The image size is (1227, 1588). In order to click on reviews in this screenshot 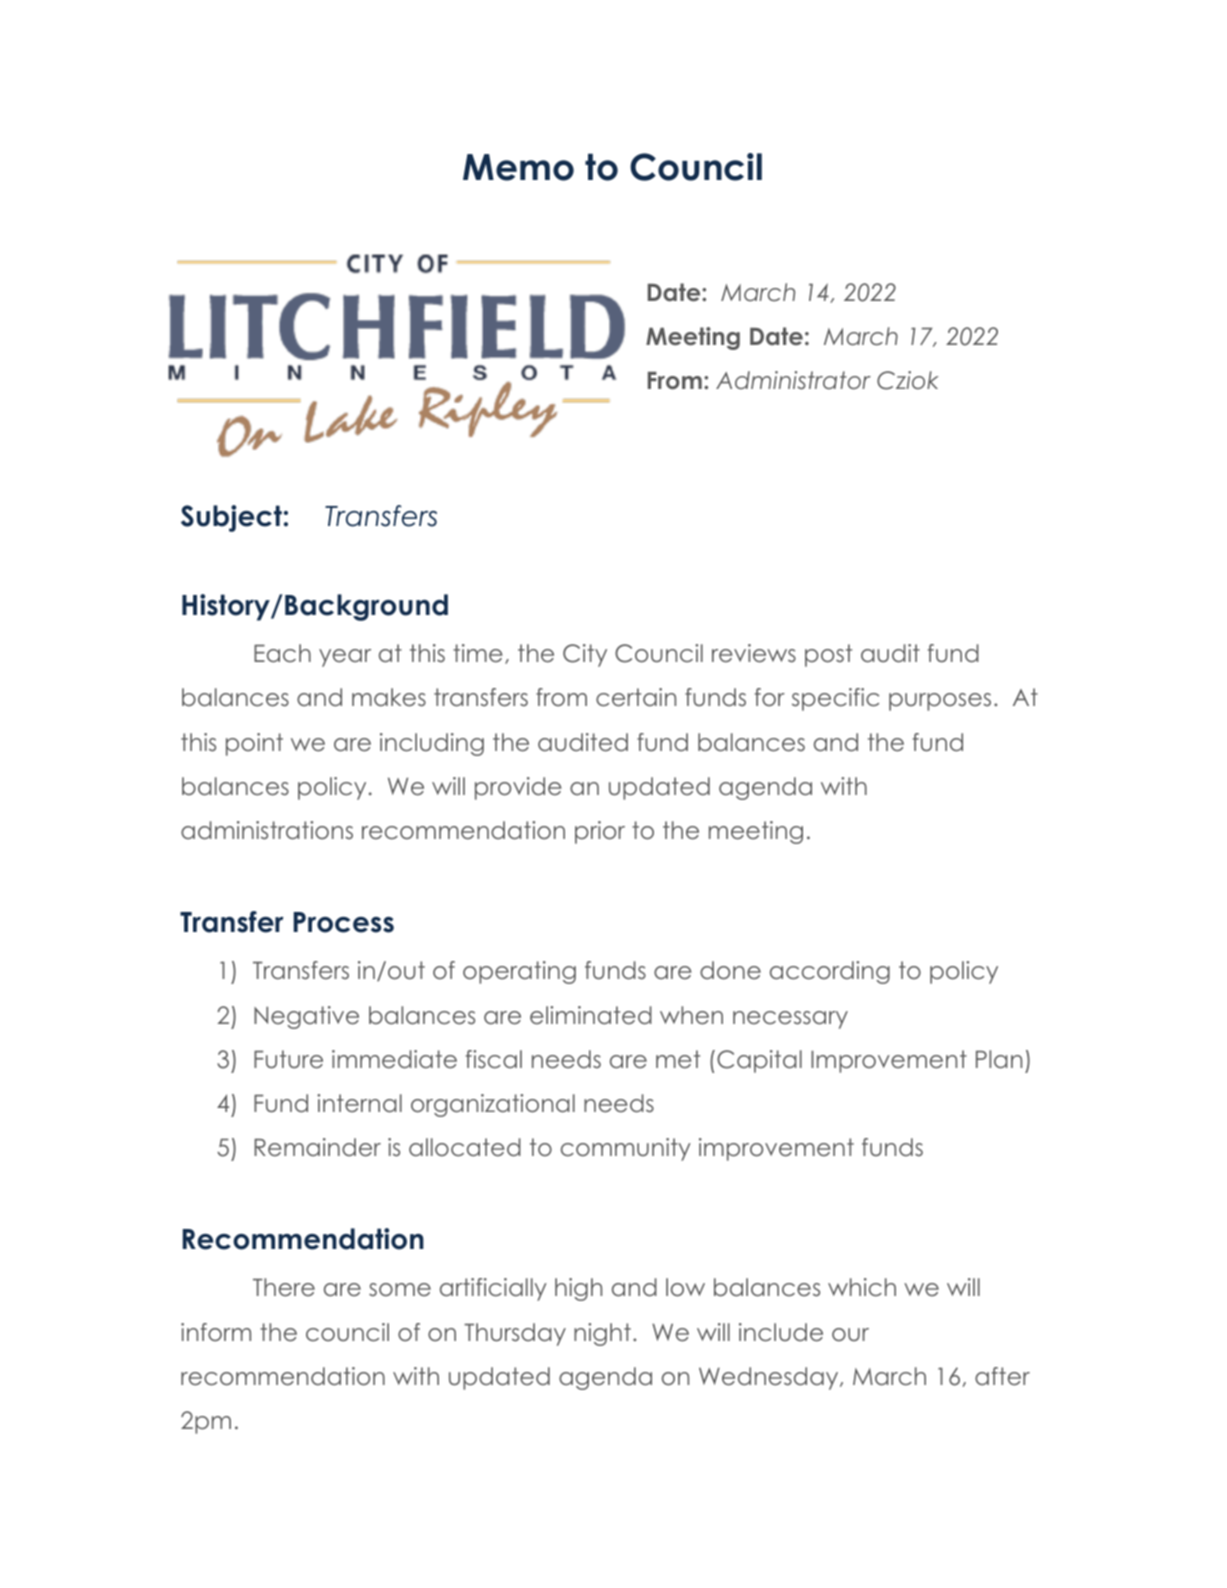, I will do `click(754, 653)`.
